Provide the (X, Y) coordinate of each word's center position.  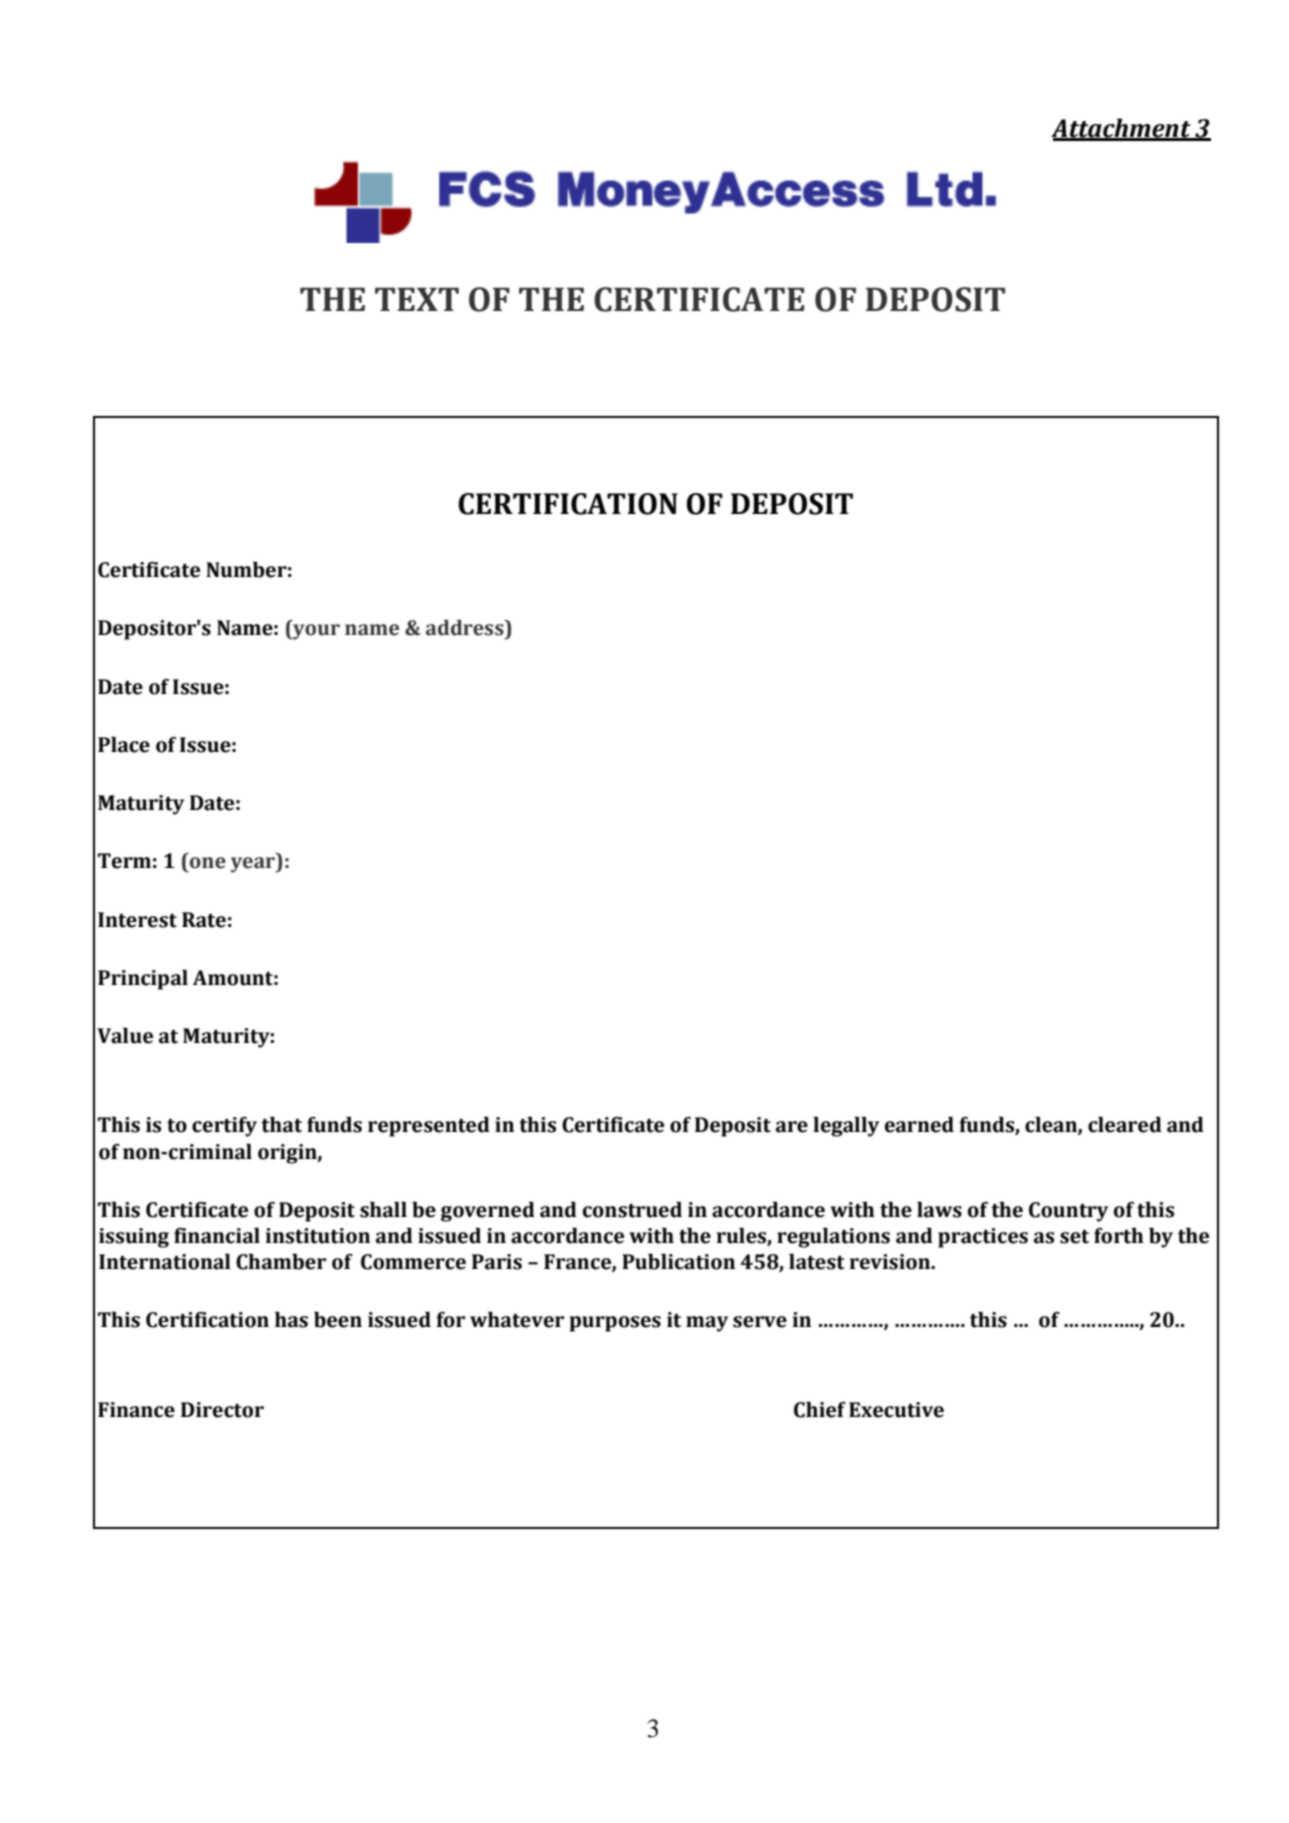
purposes (615, 1324)
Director (222, 1410)
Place (124, 745)
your (315, 632)
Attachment (1122, 129)
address (466, 628)
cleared (1125, 1125)
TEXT (417, 299)
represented (429, 1127)
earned (919, 1125)
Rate (204, 920)
